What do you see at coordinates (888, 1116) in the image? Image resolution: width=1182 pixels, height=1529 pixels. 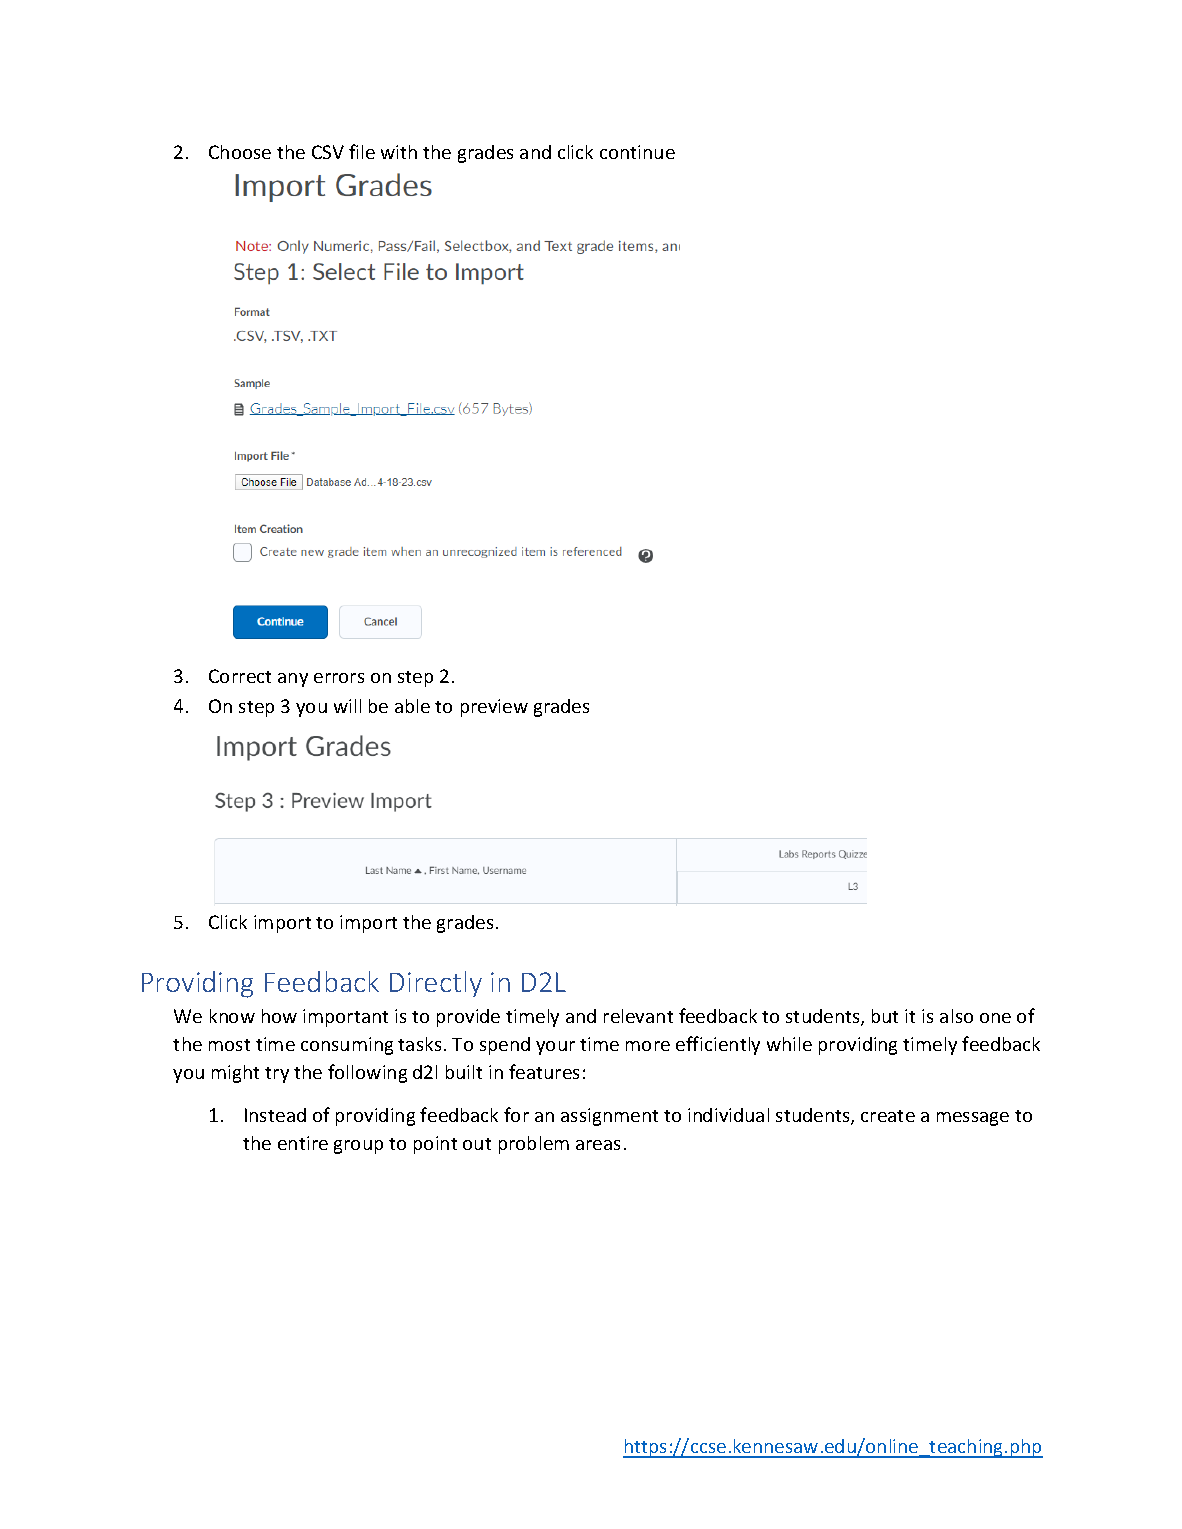 I see `create` at bounding box center [888, 1116].
